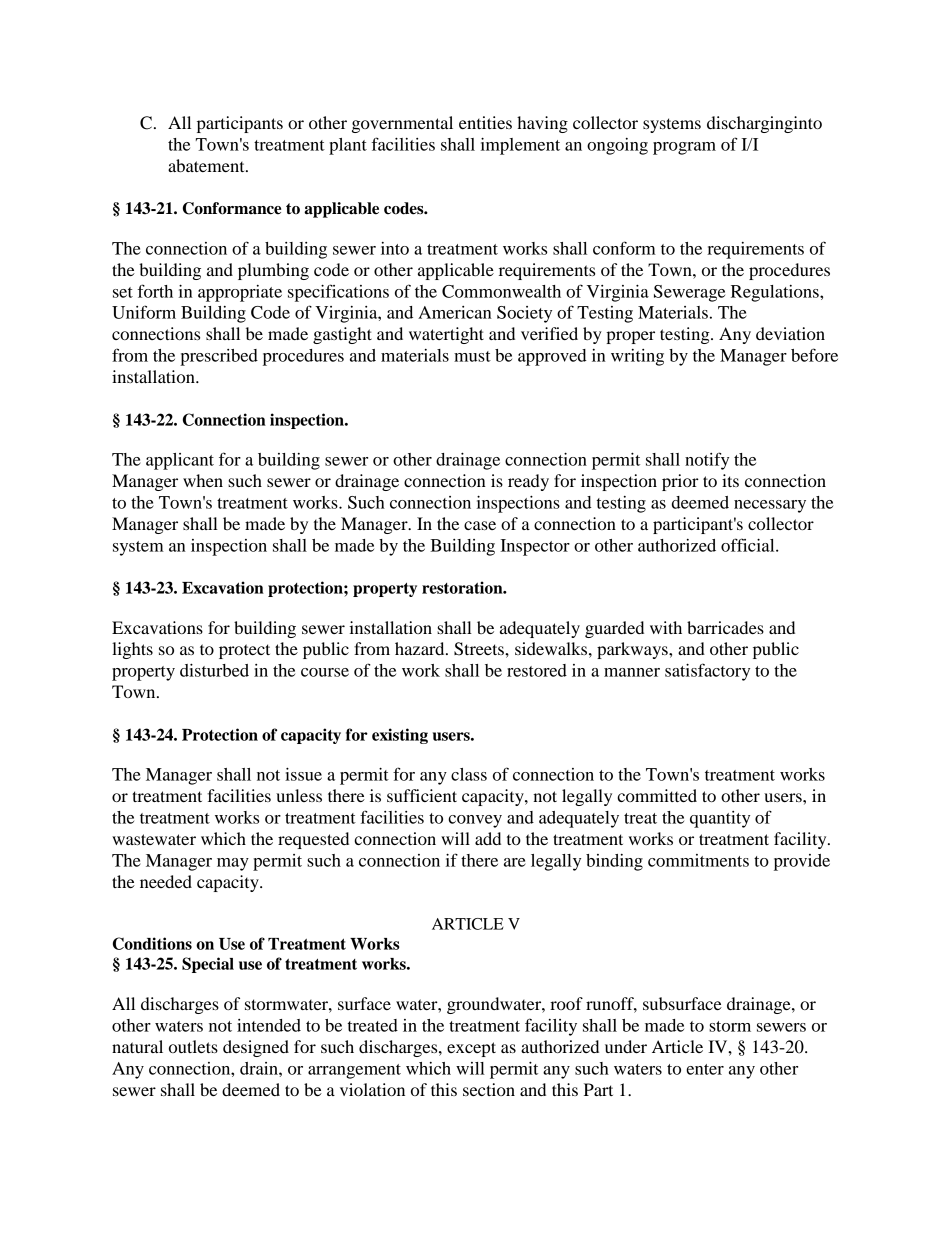  Describe the element at coordinates (207, 165) in the image. I see `abatement` at that location.
